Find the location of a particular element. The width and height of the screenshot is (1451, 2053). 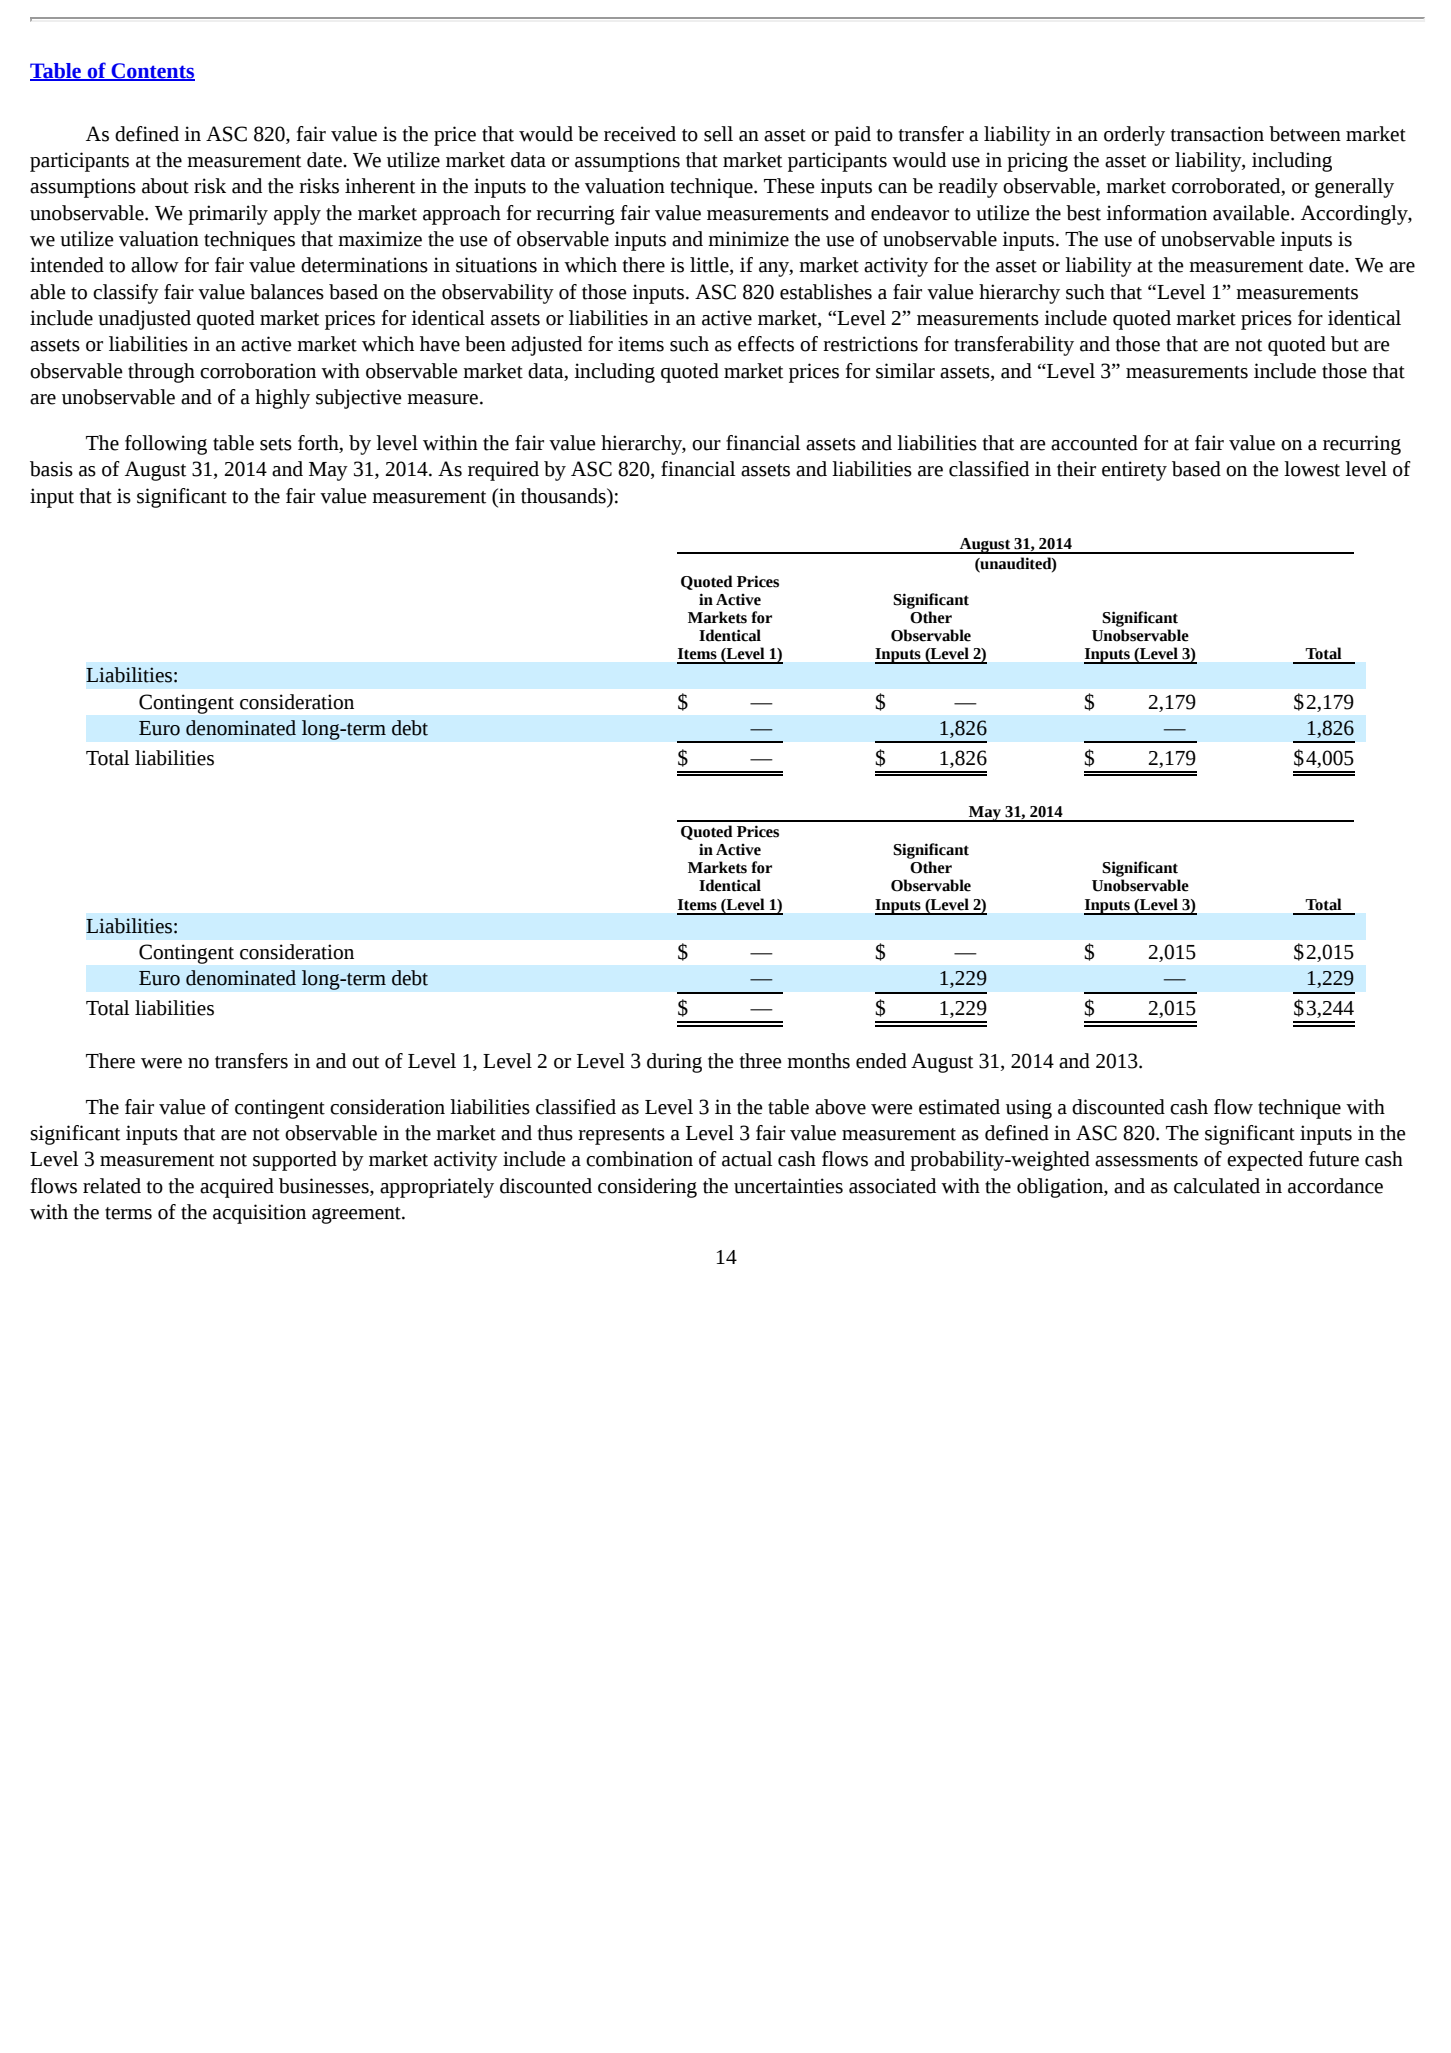

three is located at coordinates (761, 1061).
